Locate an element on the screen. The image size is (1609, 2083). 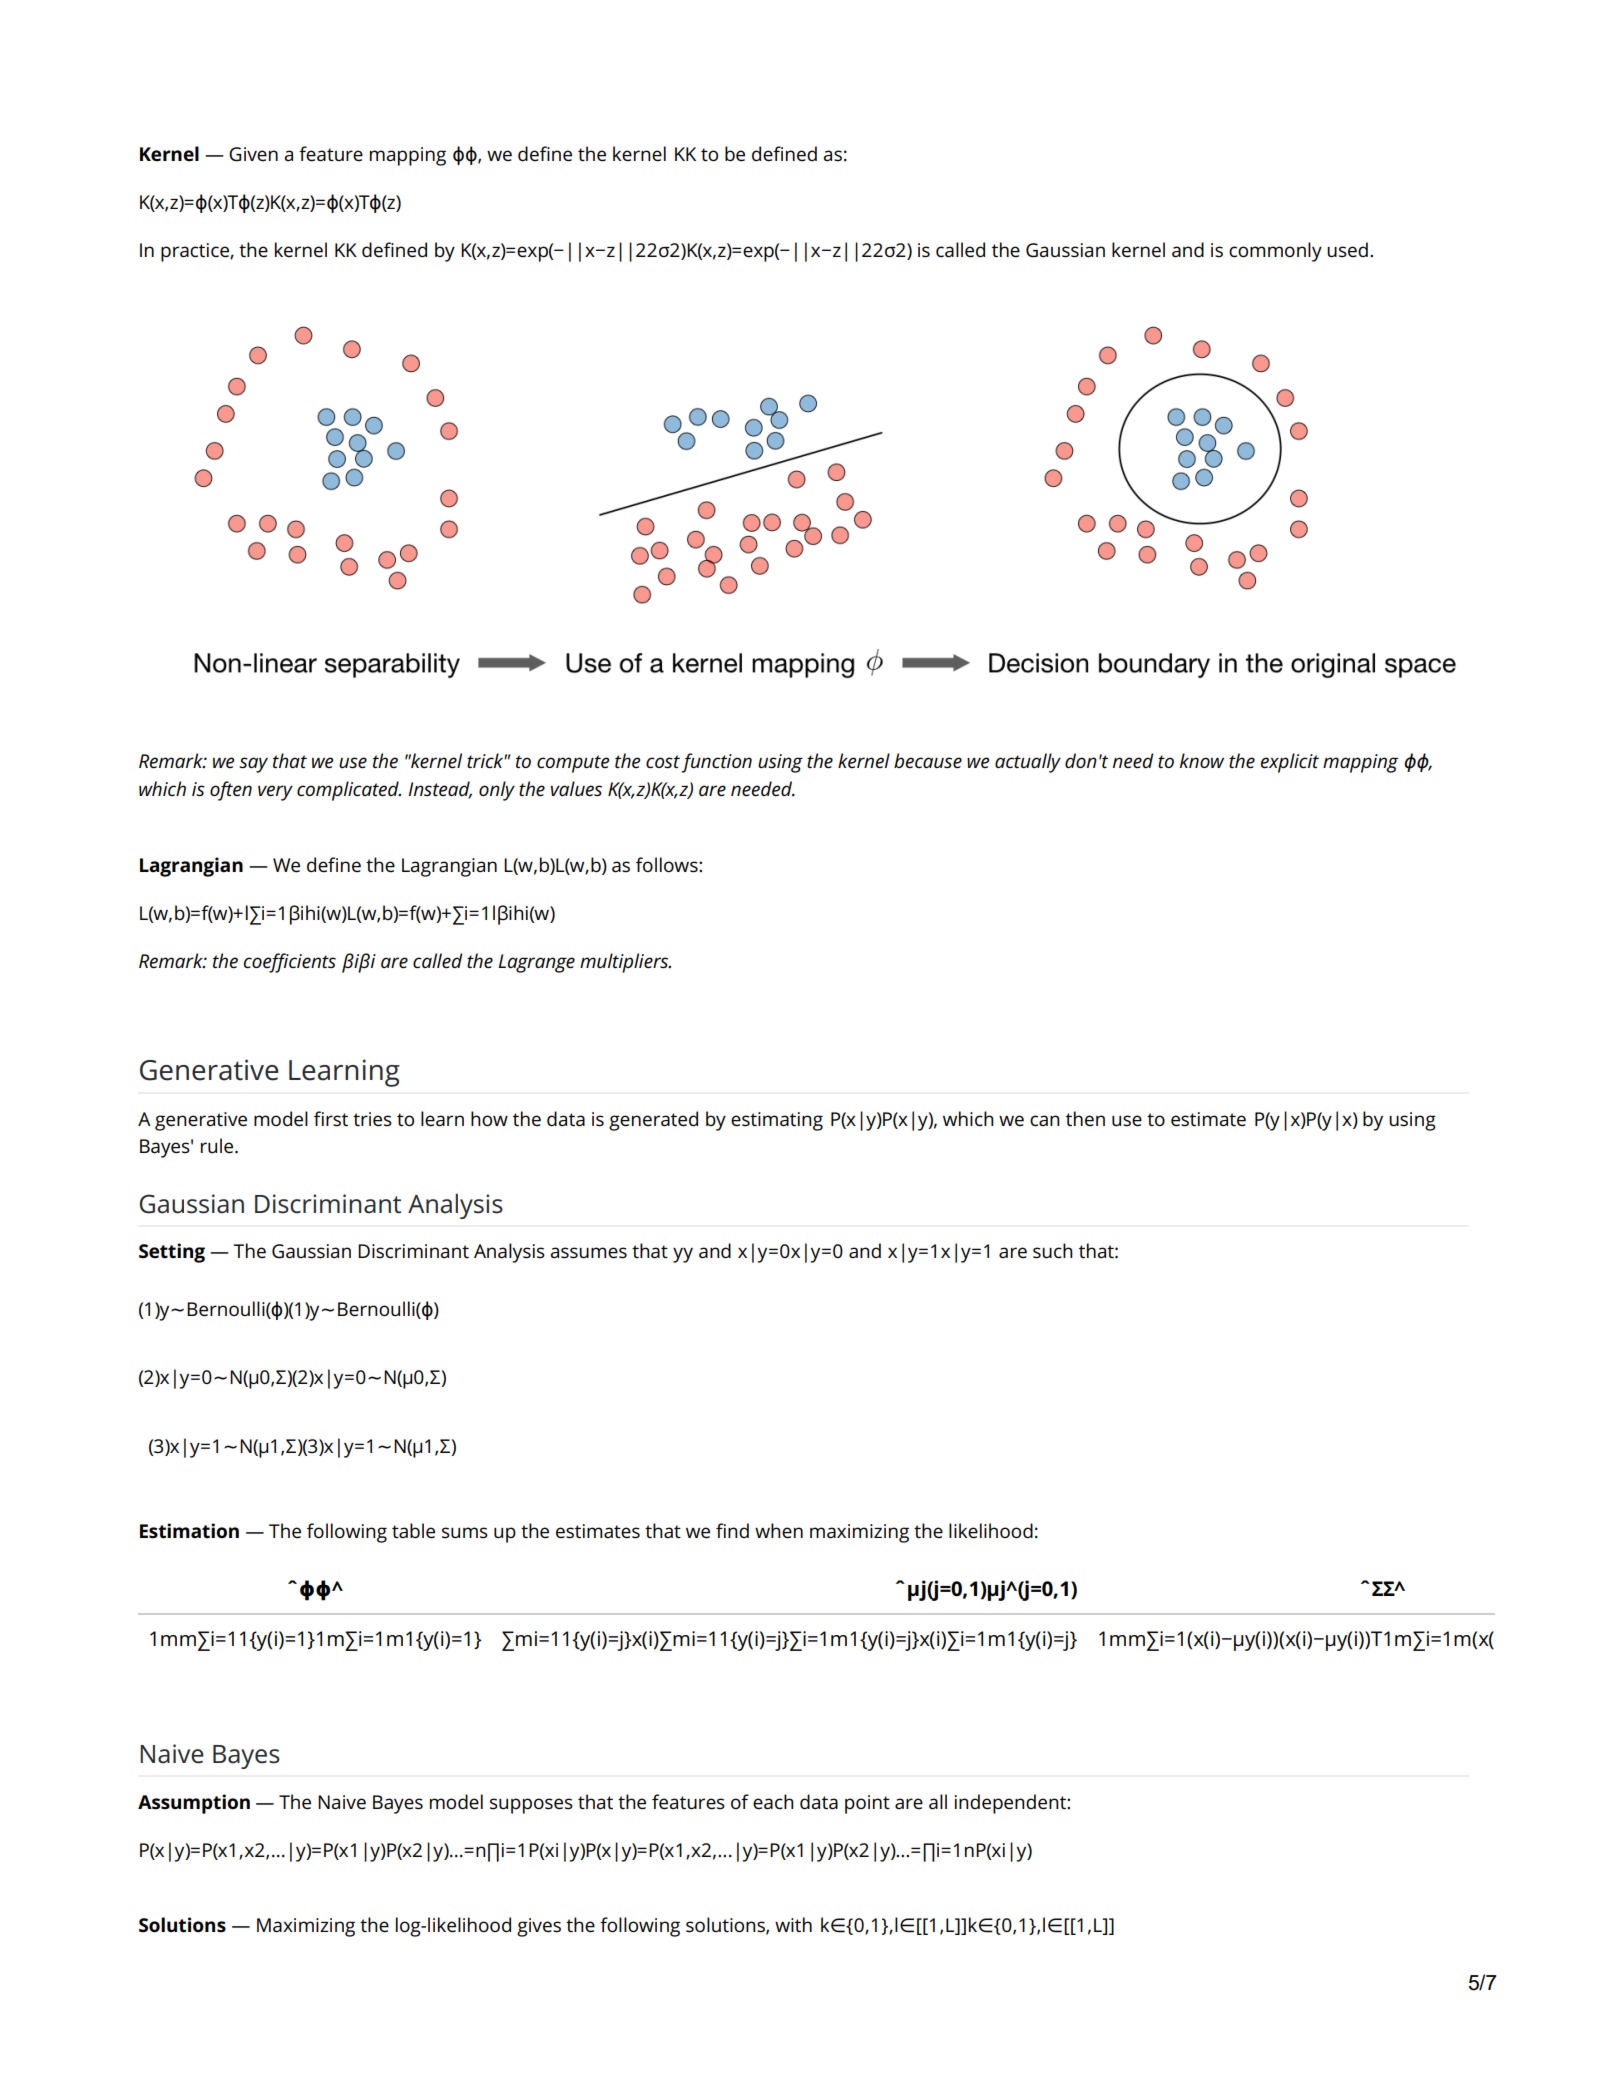
very is located at coordinates (275, 793).
